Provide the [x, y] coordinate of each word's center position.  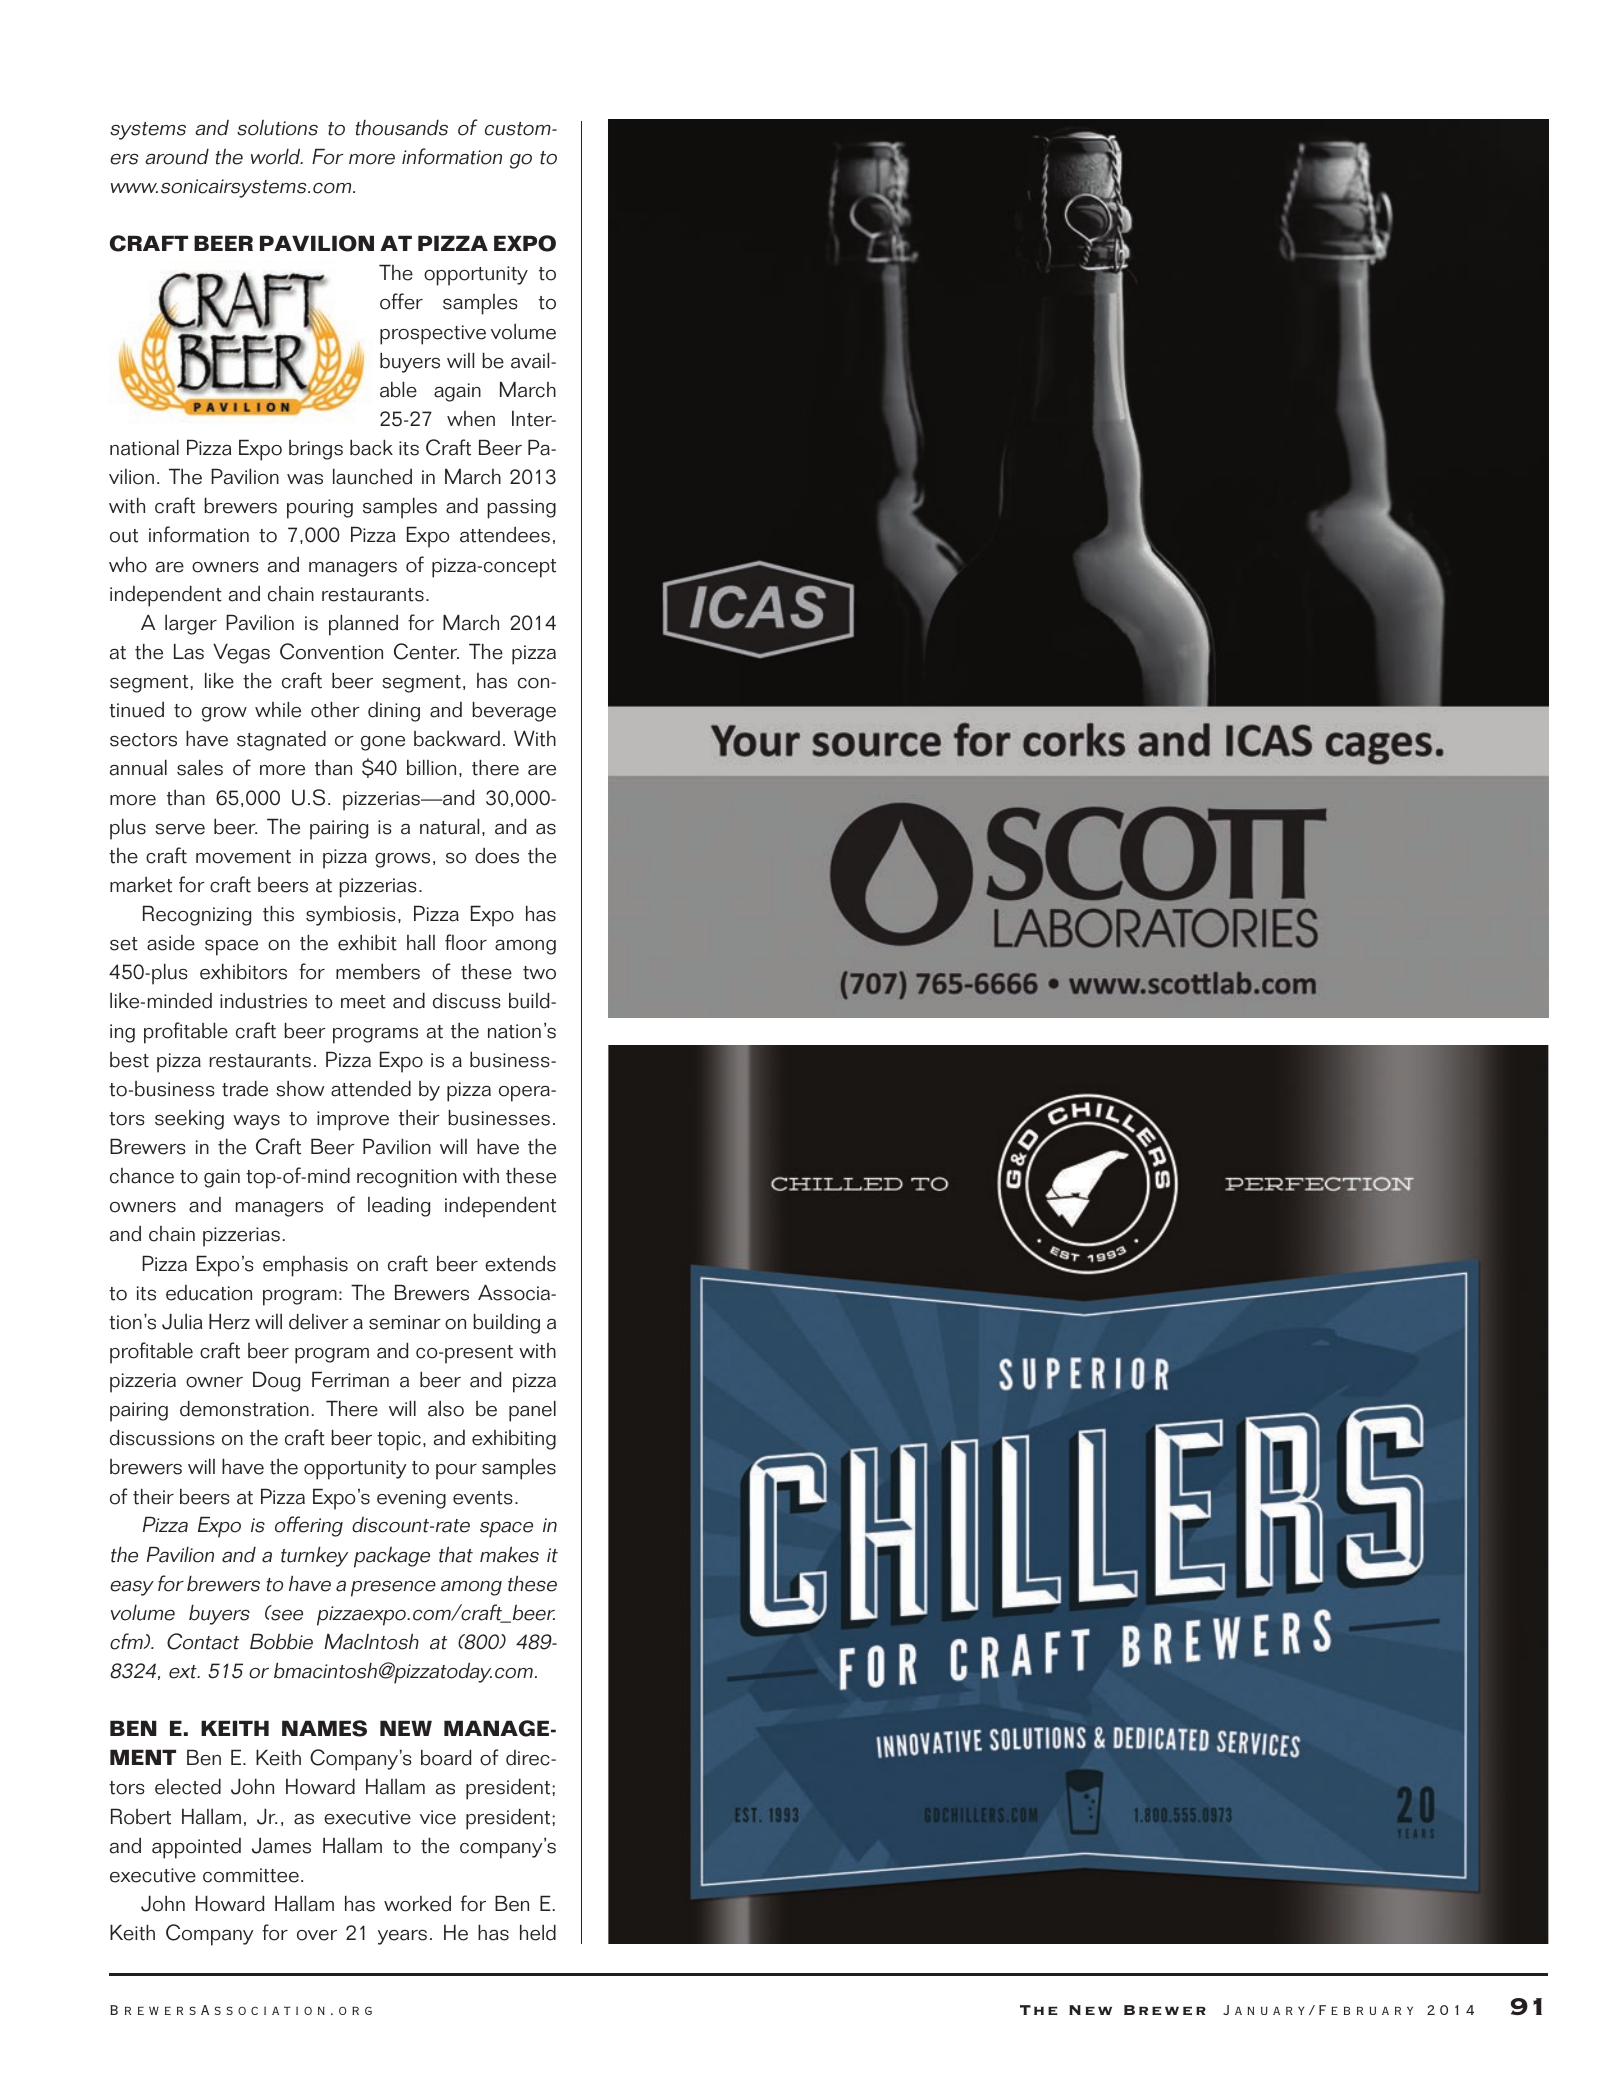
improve [353, 1121]
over [317, 1935]
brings [316, 450]
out [124, 536]
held [538, 1932]
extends [520, 1264]
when [471, 419]
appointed [196, 1848]
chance [142, 1176]
